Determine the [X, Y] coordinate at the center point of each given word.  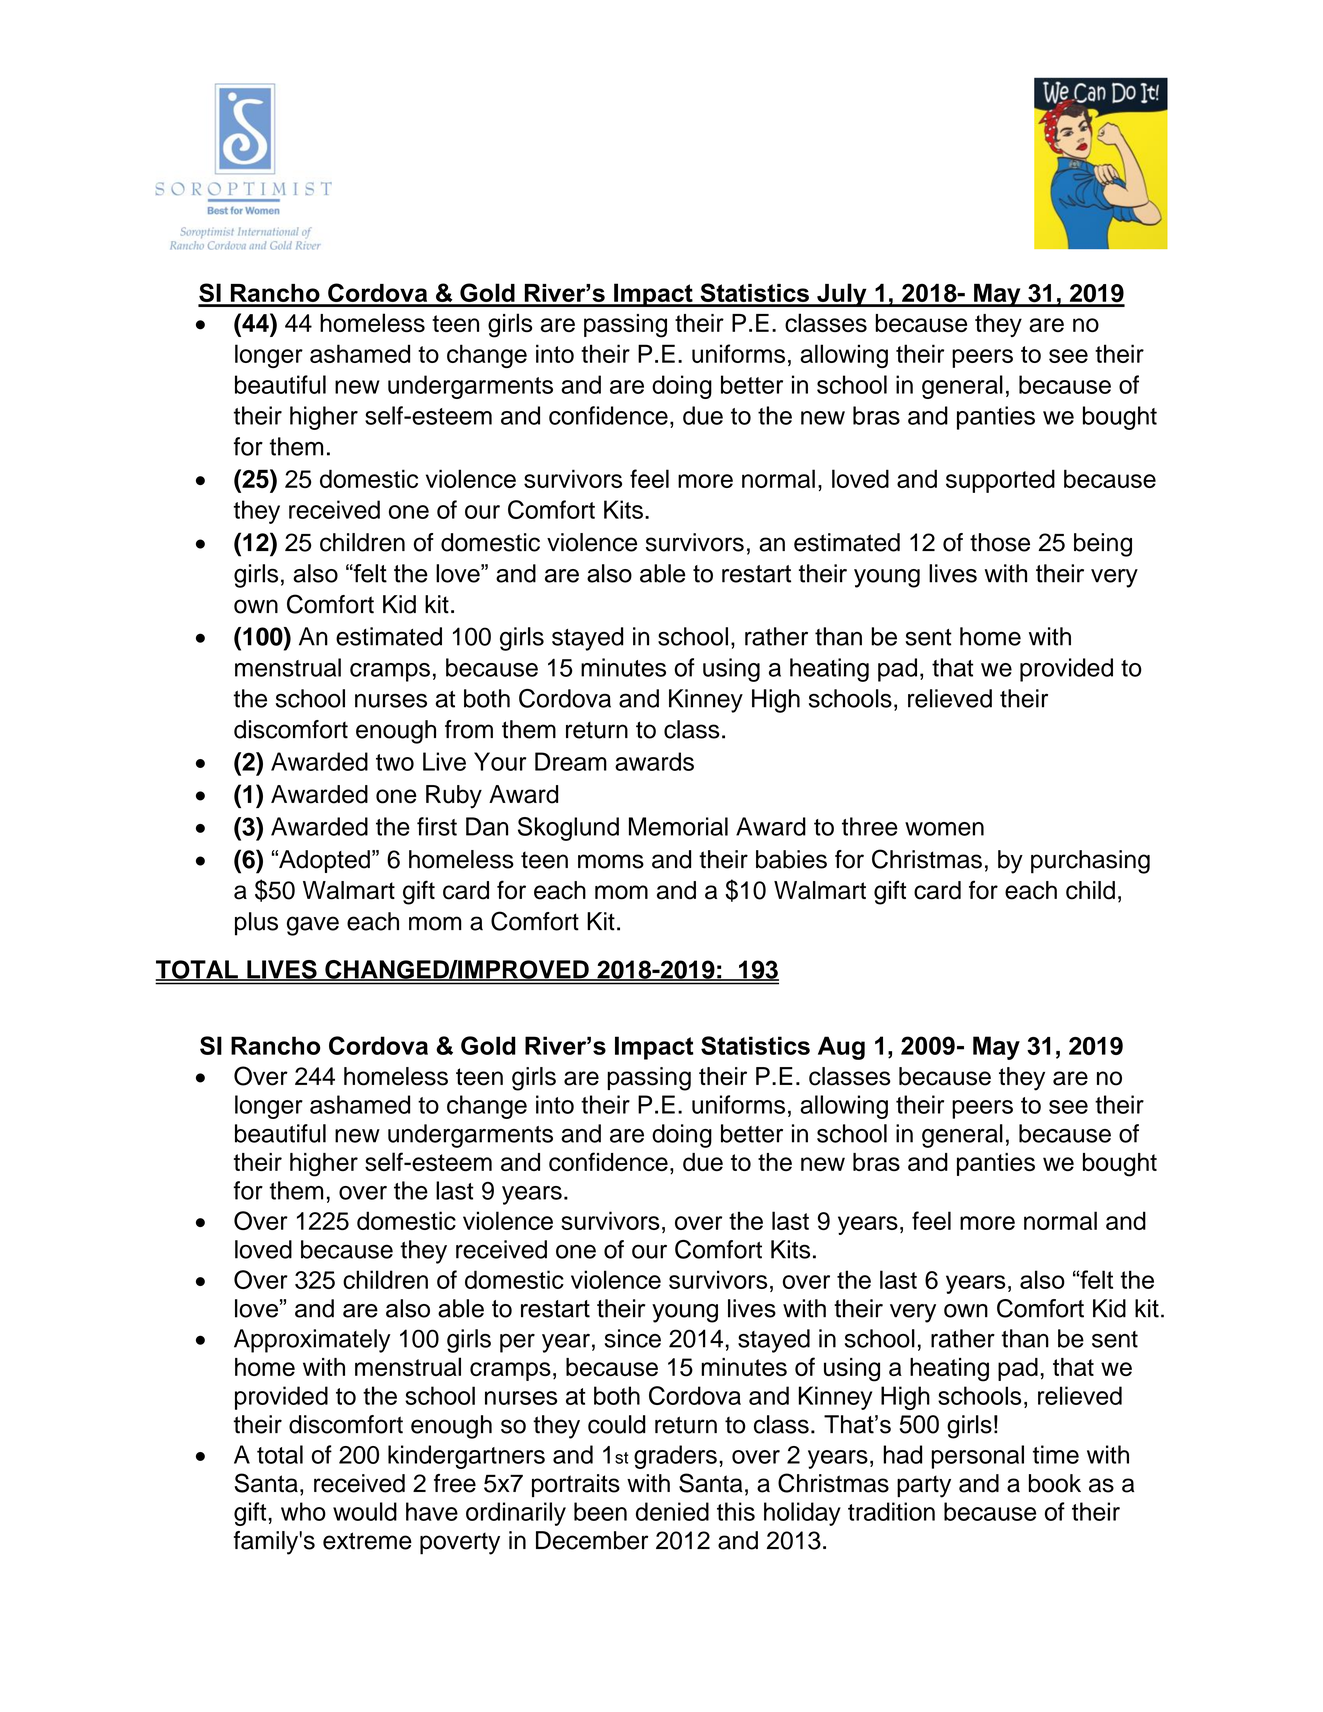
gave [313, 926]
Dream [571, 761]
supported [1000, 481]
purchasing [1090, 862]
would [365, 1511]
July [842, 295]
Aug [841, 1048]
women [944, 829]
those [1000, 542]
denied [672, 1511]
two [395, 762]
